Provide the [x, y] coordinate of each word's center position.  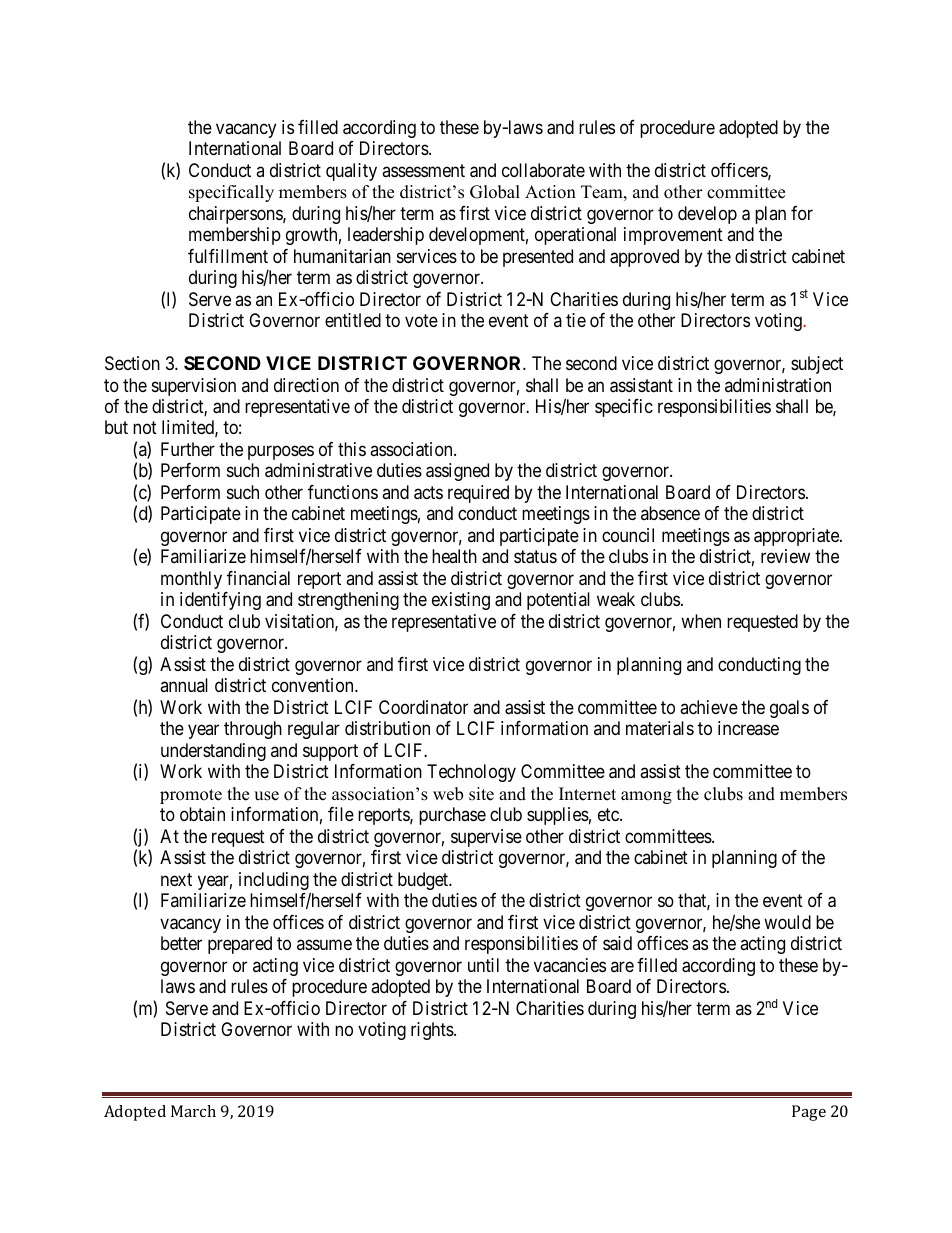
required [478, 494]
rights [433, 1031]
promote [191, 796]
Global [495, 192]
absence [670, 513]
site [481, 794]
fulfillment [228, 256]
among [646, 797]
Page [809, 1113]
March [193, 1111]
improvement [673, 236]
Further [188, 449]
